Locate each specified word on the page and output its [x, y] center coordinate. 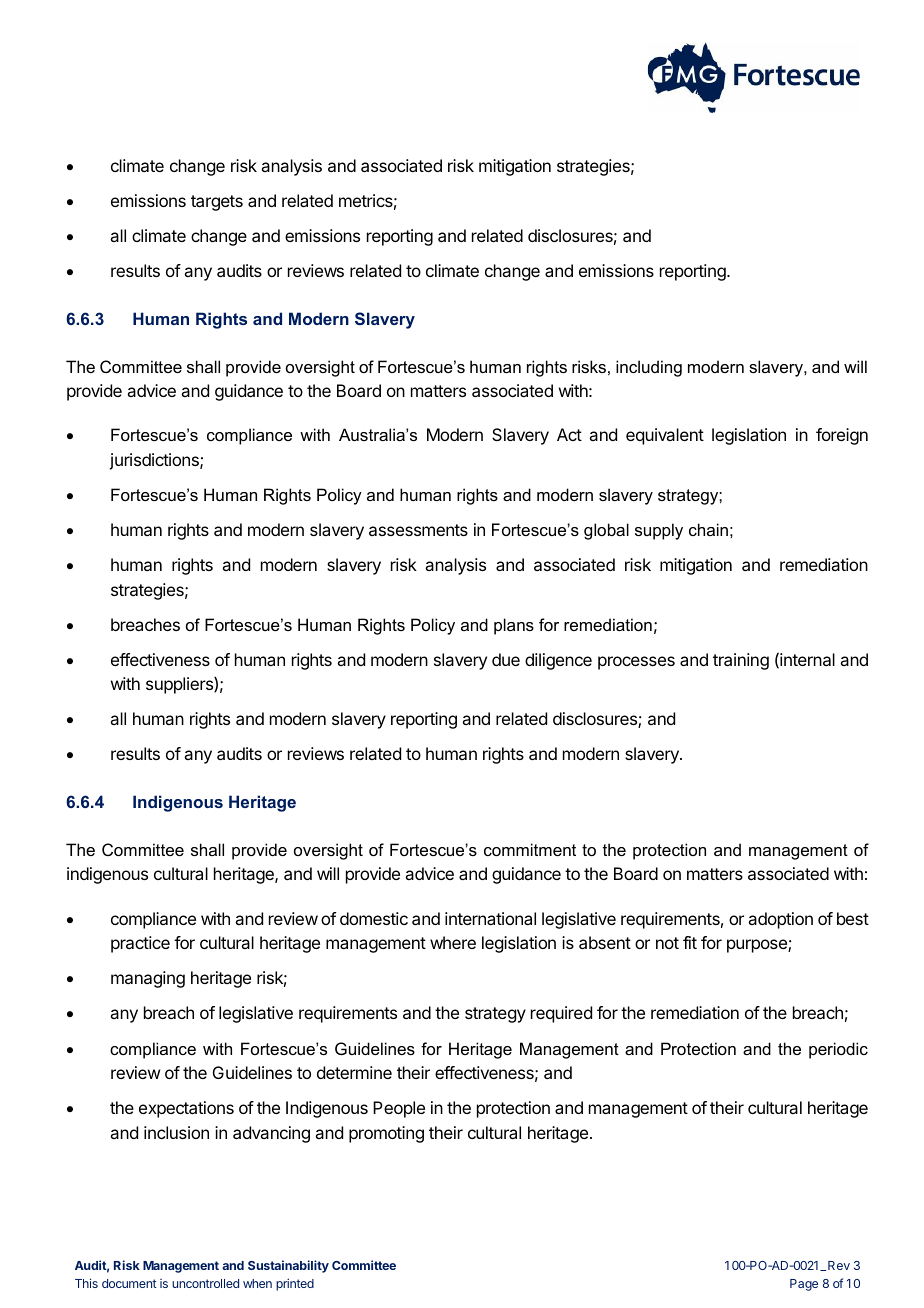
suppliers [180, 685]
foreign [842, 436]
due [506, 659]
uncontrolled [205, 1283]
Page [804, 1285]
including [649, 368]
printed [295, 1284]
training [741, 661]
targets [217, 203]
